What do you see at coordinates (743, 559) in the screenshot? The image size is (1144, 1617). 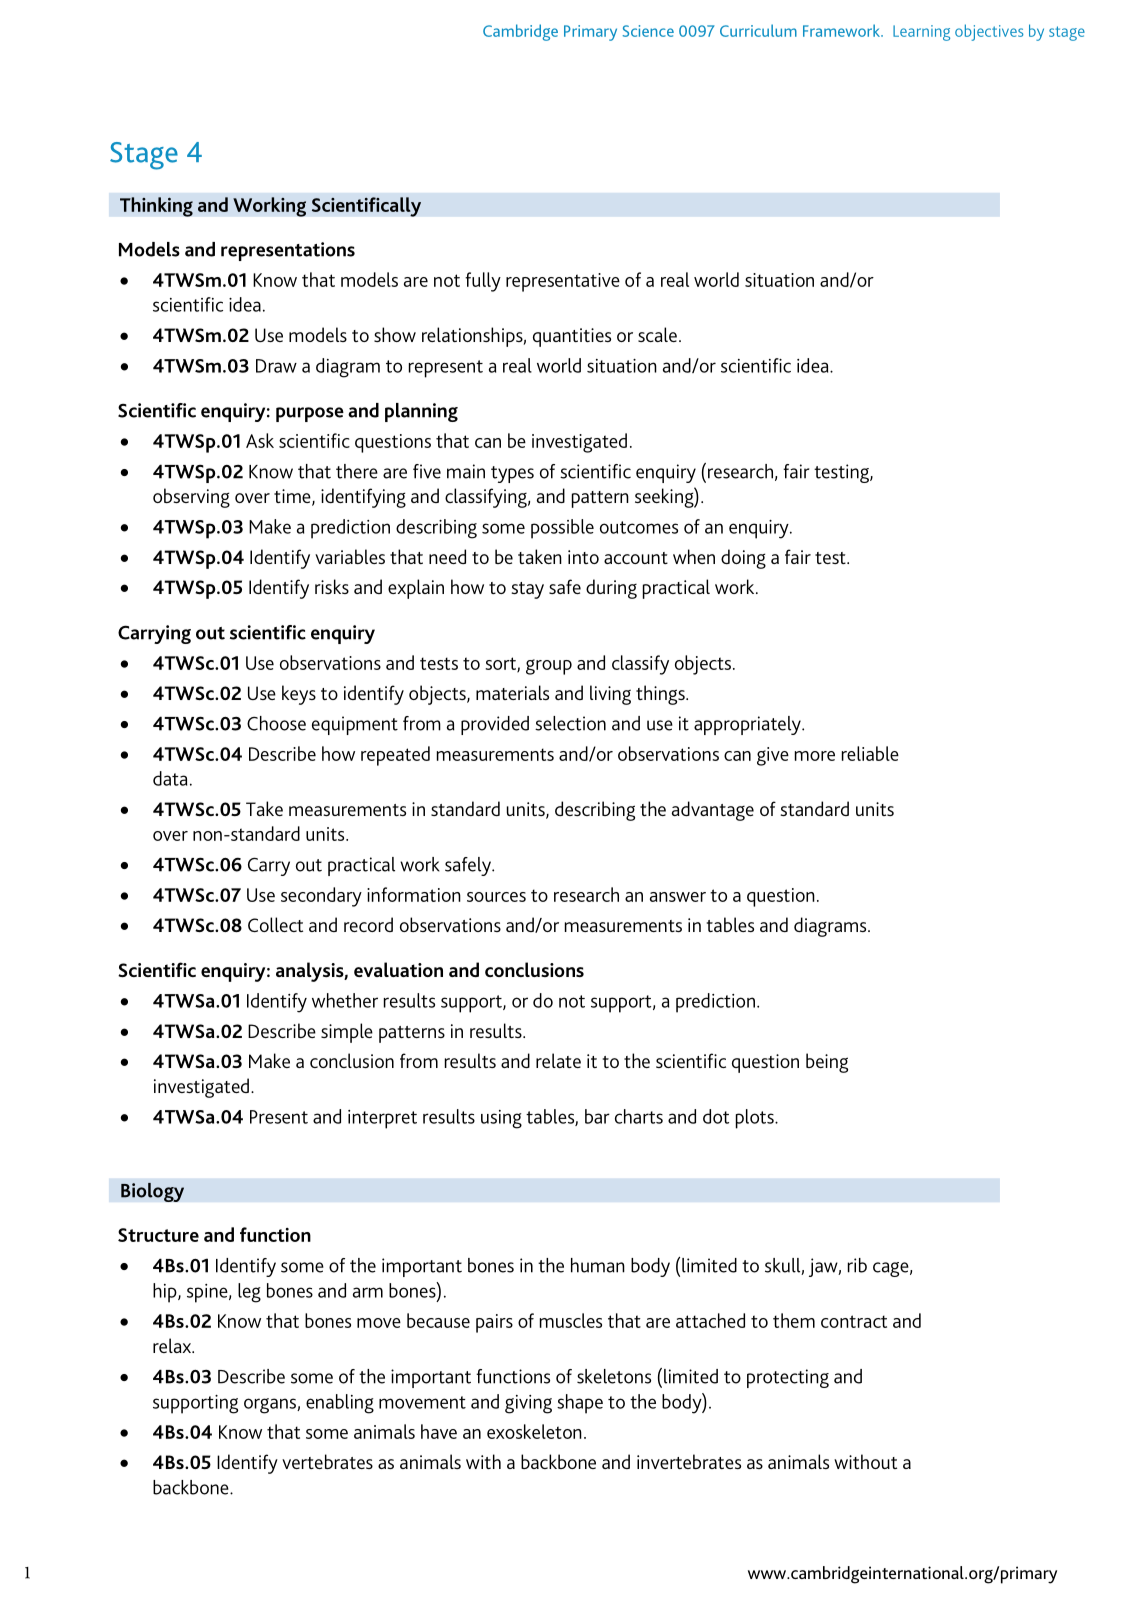 I see `doing` at bounding box center [743, 559].
